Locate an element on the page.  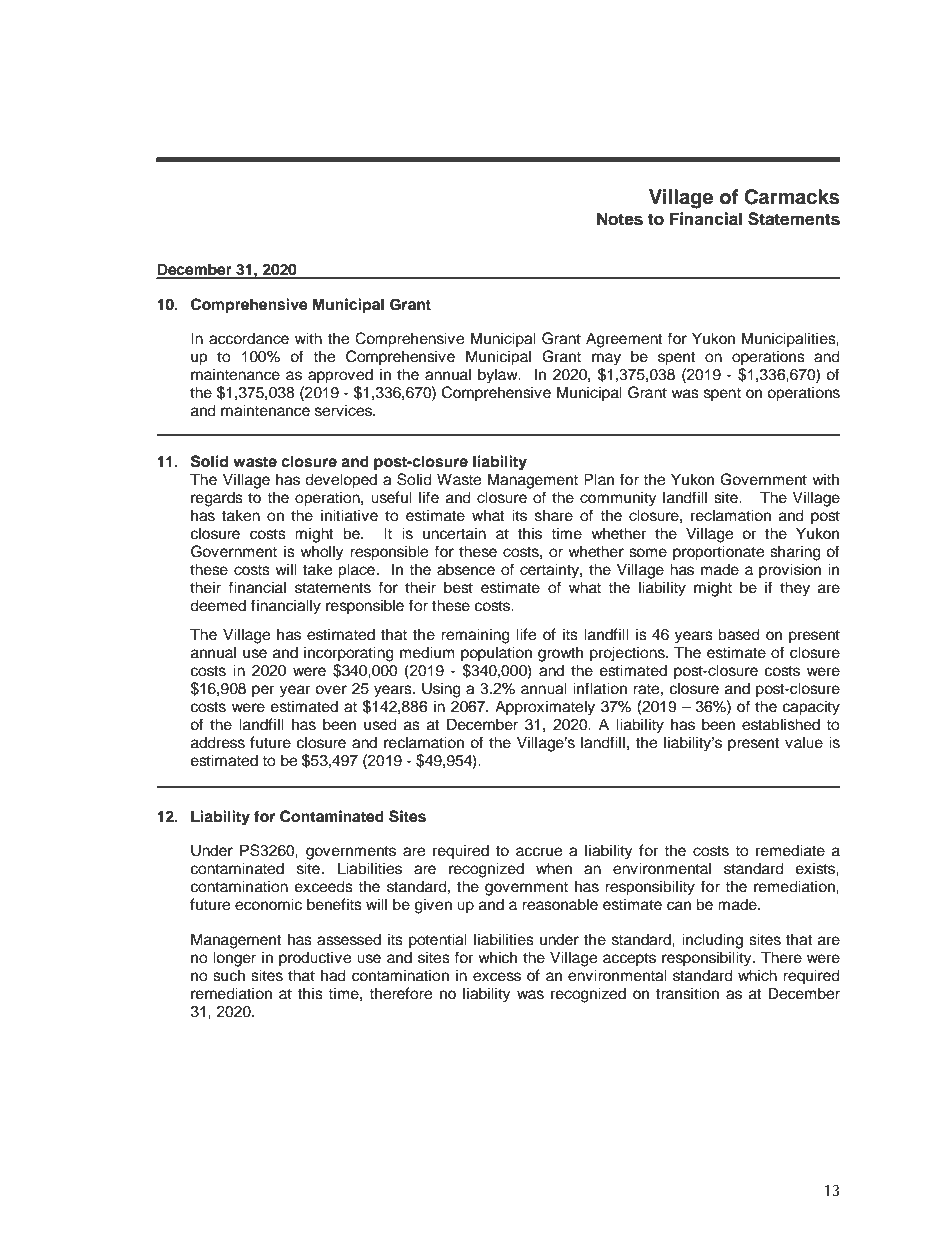
productive is located at coordinates (315, 959).
